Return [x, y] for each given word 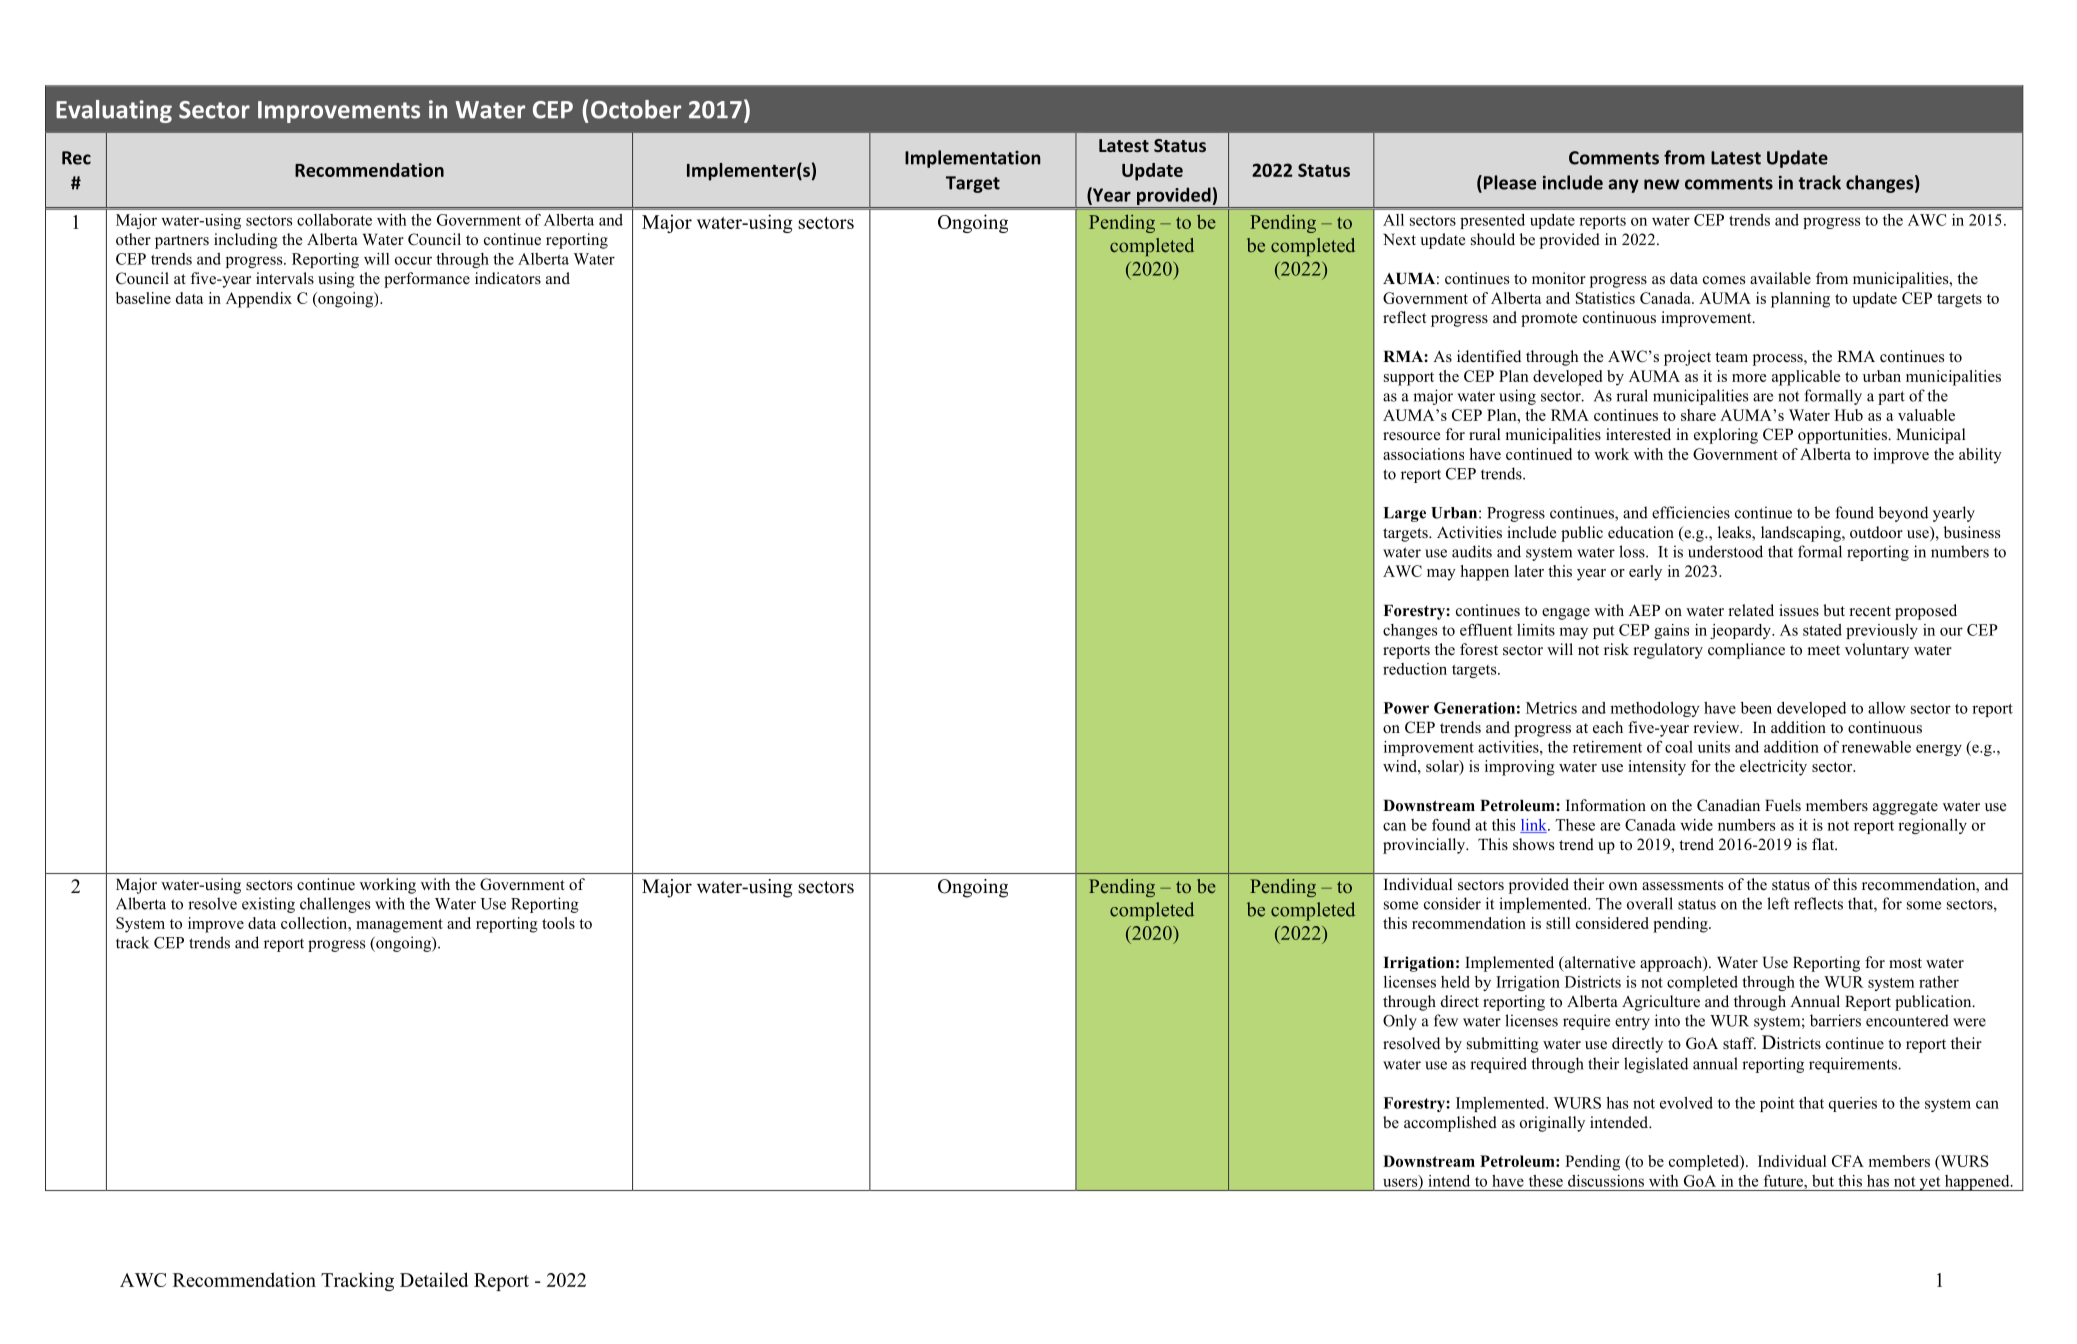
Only [1400, 1022]
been [1756, 708]
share [1698, 415]
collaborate [334, 220]
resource [1411, 436]
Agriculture [1661, 1003]
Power [1406, 708]
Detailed [434, 1279]
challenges [335, 905]
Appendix [259, 300]
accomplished [1450, 1124]
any [1623, 186]
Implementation [972, 159]
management [399, 926]
